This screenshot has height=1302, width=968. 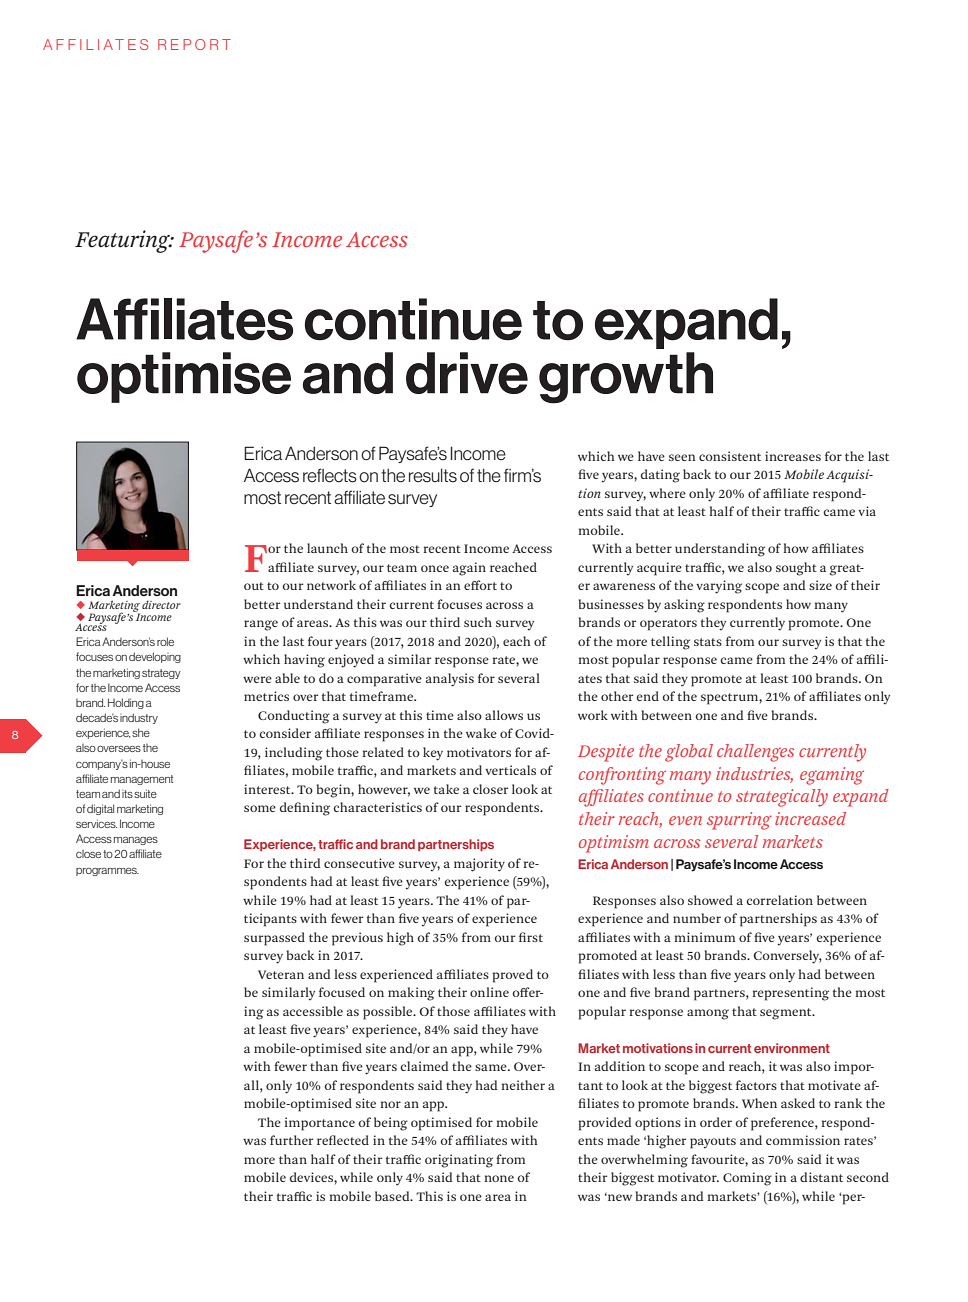 What do you see at coordinates (291, 1140) in the screenshot?
I see `further` at bounding box center [291, 1140].
